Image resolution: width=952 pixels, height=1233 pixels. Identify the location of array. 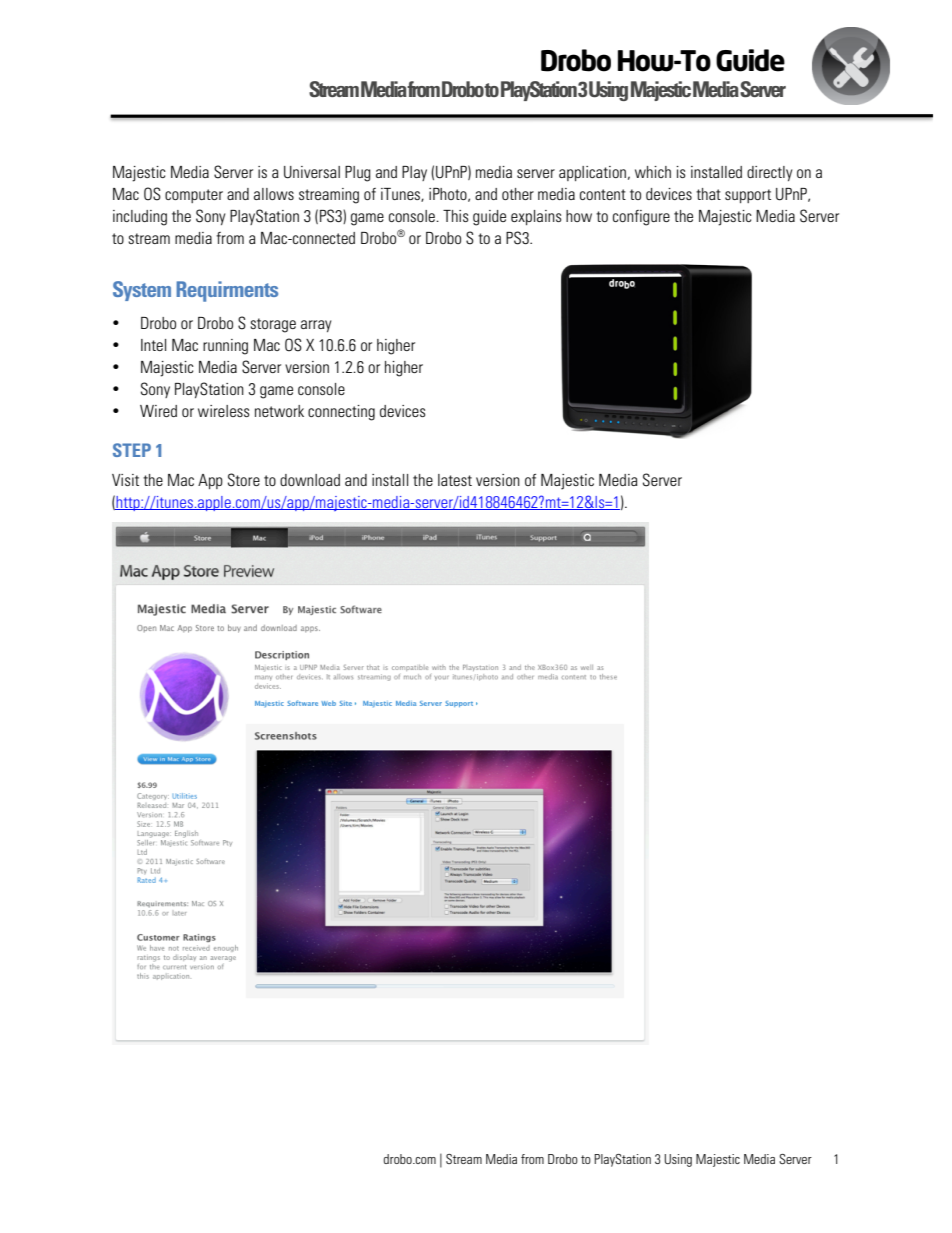
(316, 326).
